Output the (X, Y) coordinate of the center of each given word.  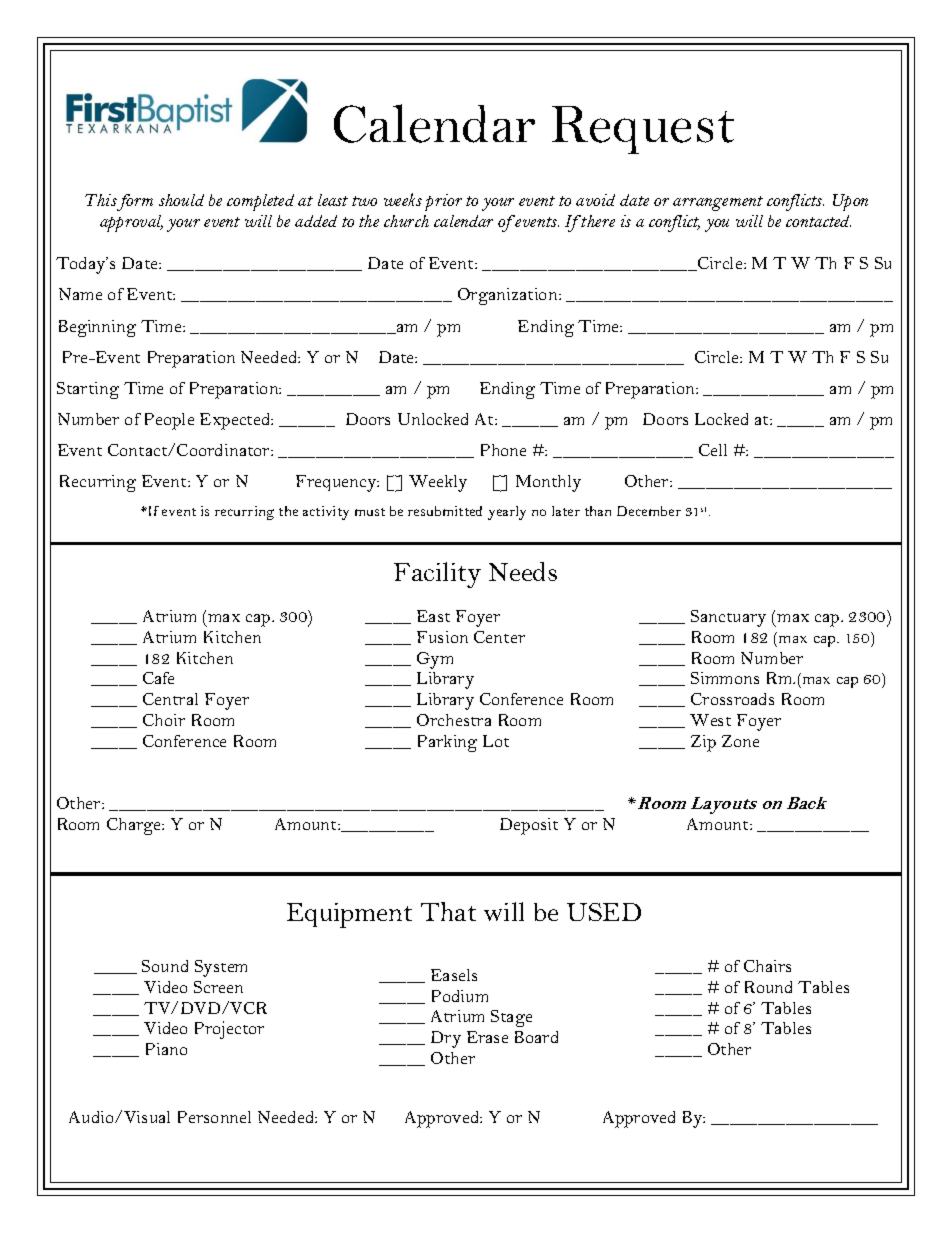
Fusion (442, 637)
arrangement (718, 203)
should (181, 200)
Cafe (158, 678)
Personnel (214, 1117)
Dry (446, 1039)
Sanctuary (728, 618)
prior (443, 202)
